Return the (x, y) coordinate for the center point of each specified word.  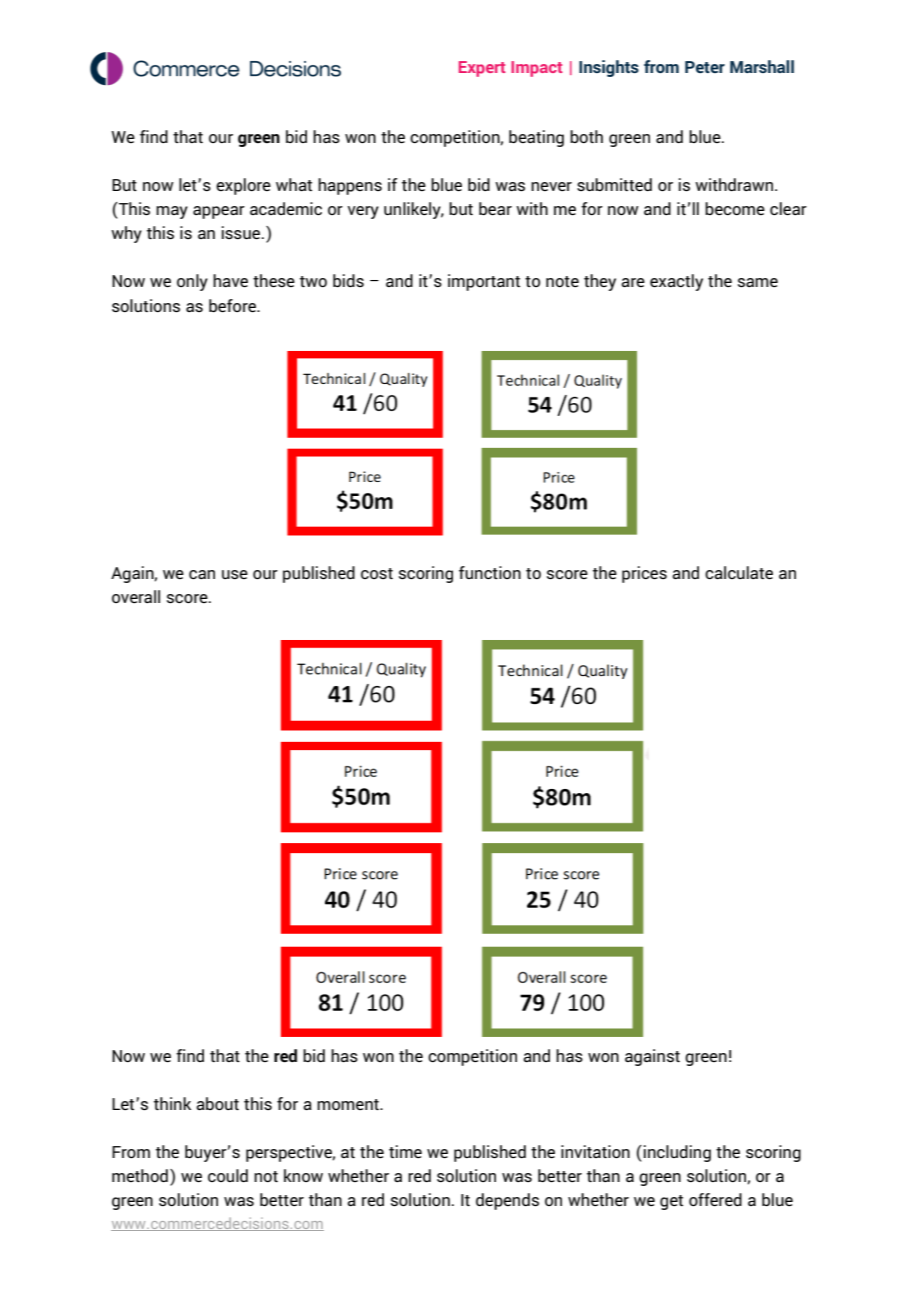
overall (136, 596)
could (228, 1175)
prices (644, 574)
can (202, 574)
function (490, 572)
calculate (739, 572)
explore (243, 186)
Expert (482, 69)
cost (377, 573)
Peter (705, 67)
